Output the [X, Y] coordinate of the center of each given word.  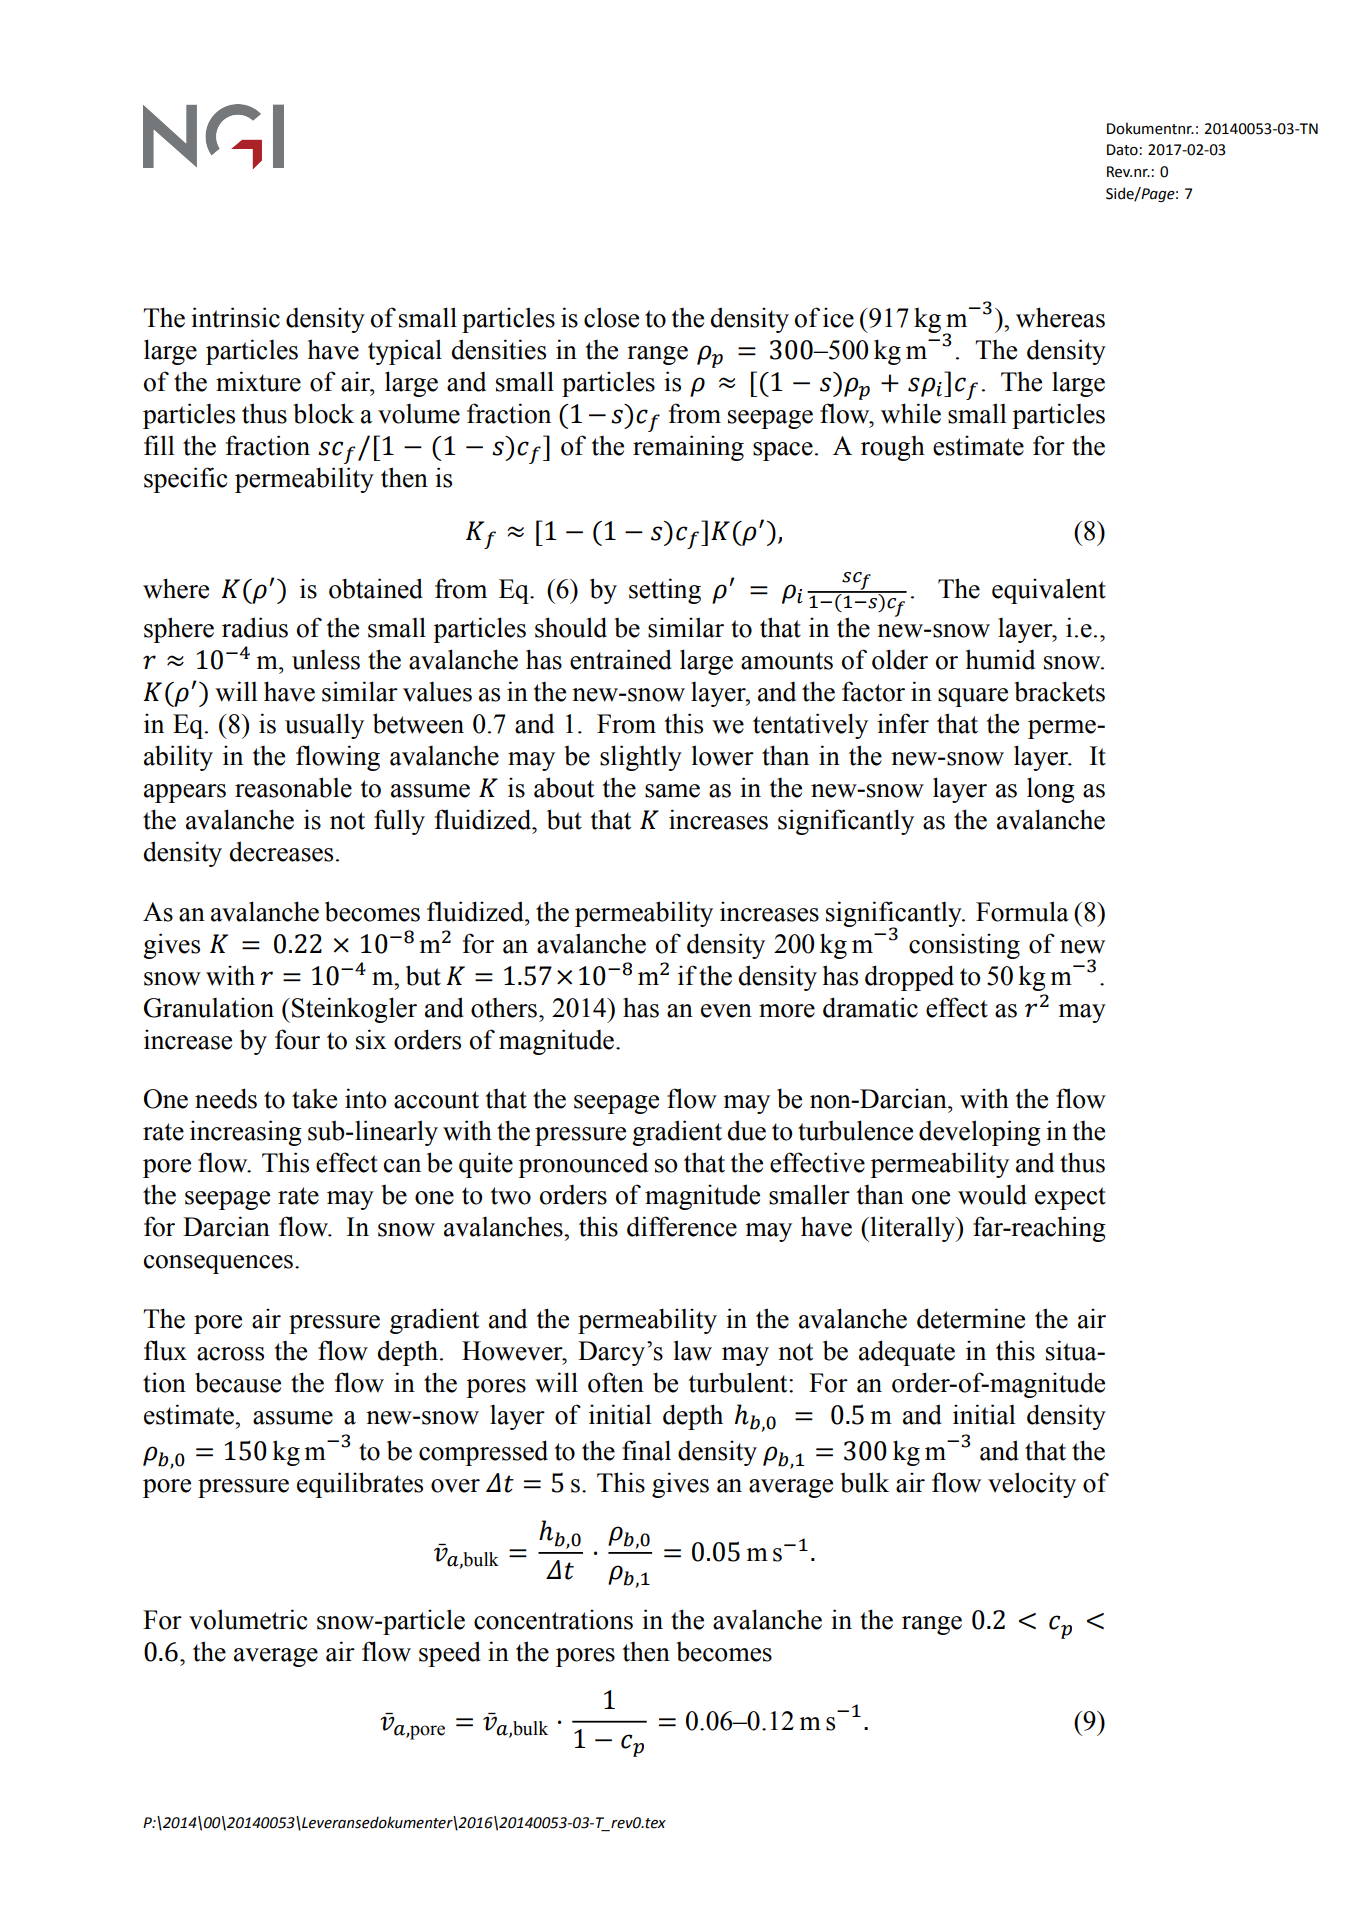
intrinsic [235, 317]
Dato [1122, 150]
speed [450, 1654]
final [646, 1450]
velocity [1032, 1485]
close [611, 317]
